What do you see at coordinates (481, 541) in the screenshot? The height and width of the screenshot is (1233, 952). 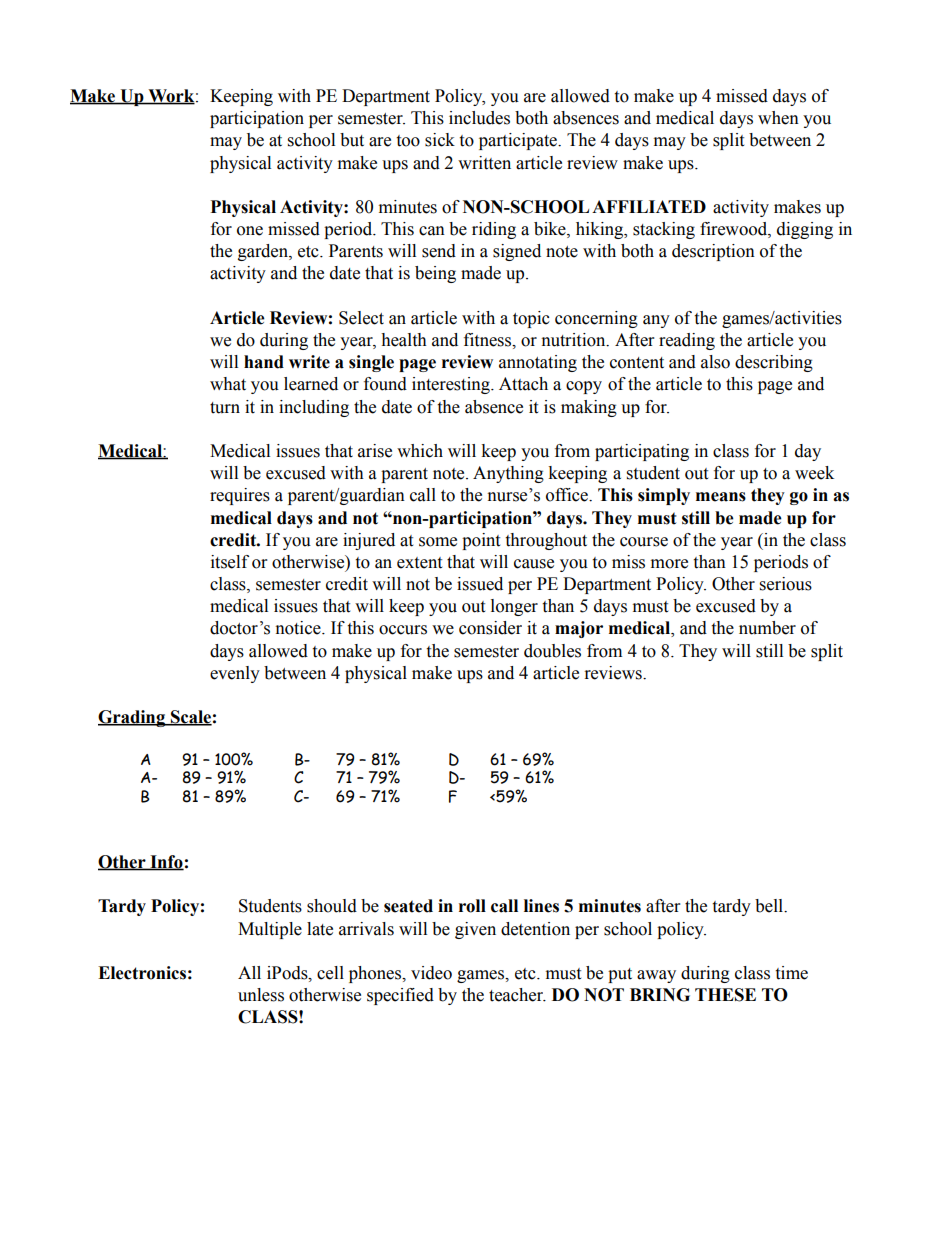 I see `point` at bounding box center [481, 541].
